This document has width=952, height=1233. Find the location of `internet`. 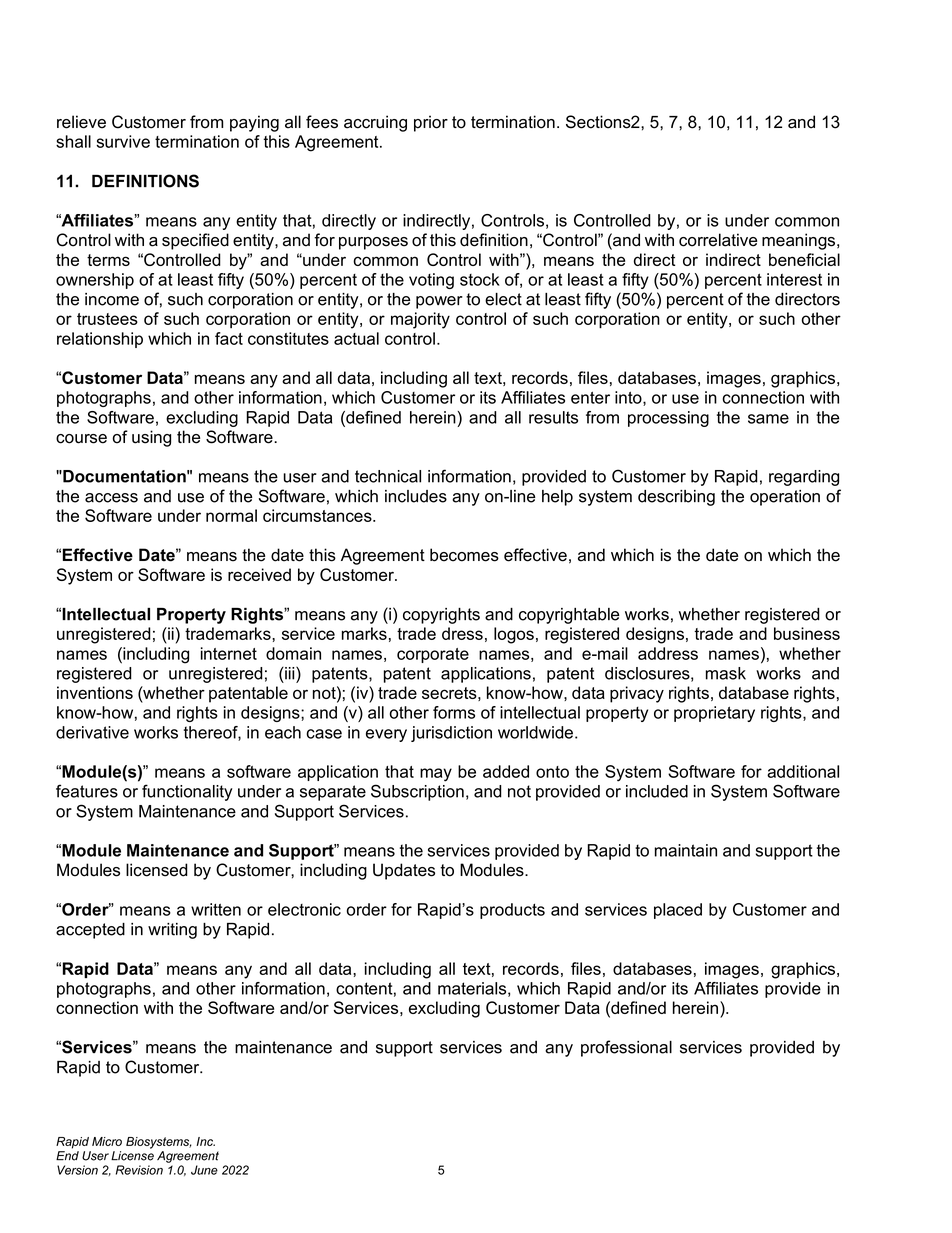

internet is located at coordinates (229, 653).
